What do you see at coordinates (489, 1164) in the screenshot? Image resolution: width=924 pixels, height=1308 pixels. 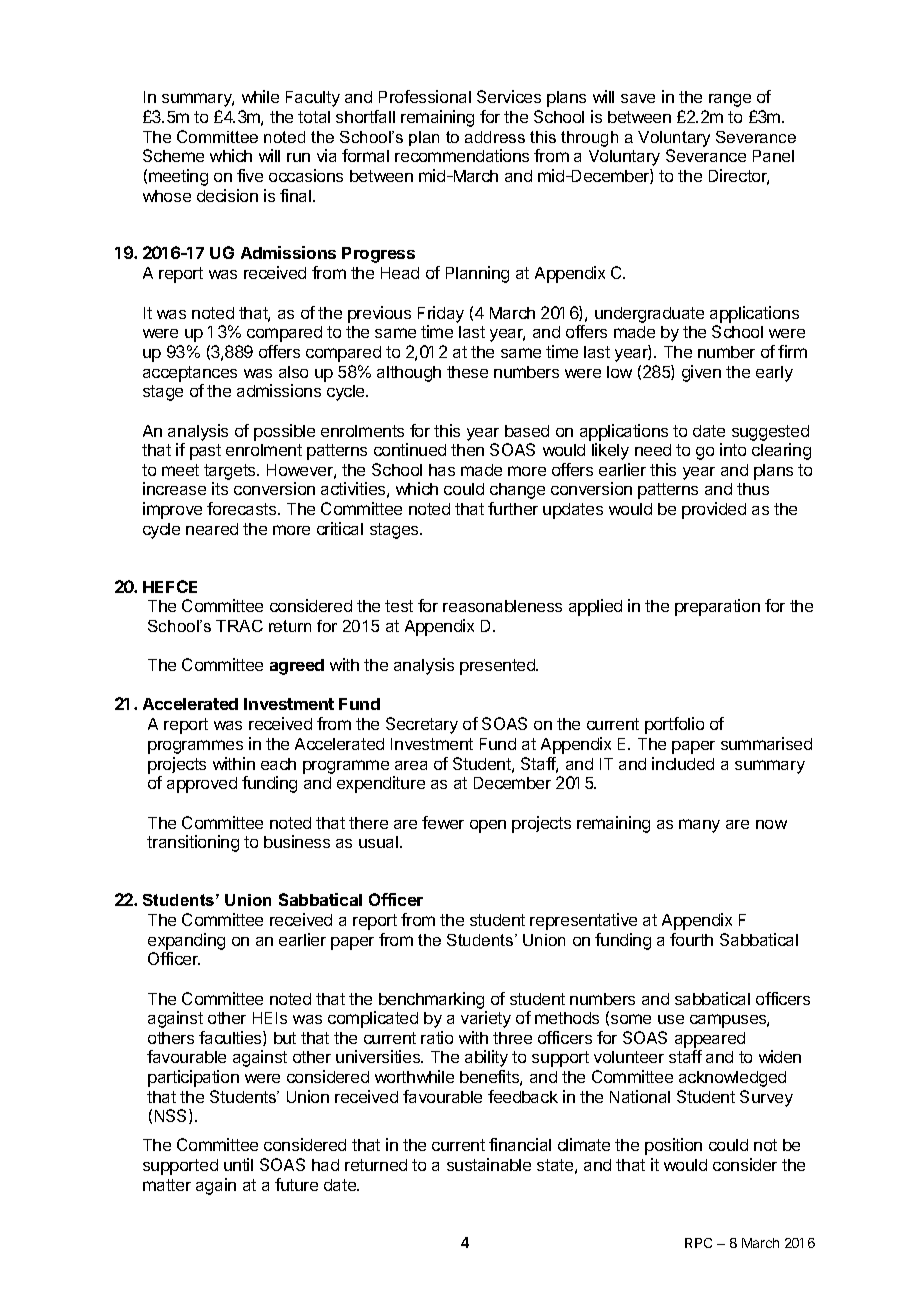 I see `sustainable` at bounding box center [489, 1164].
